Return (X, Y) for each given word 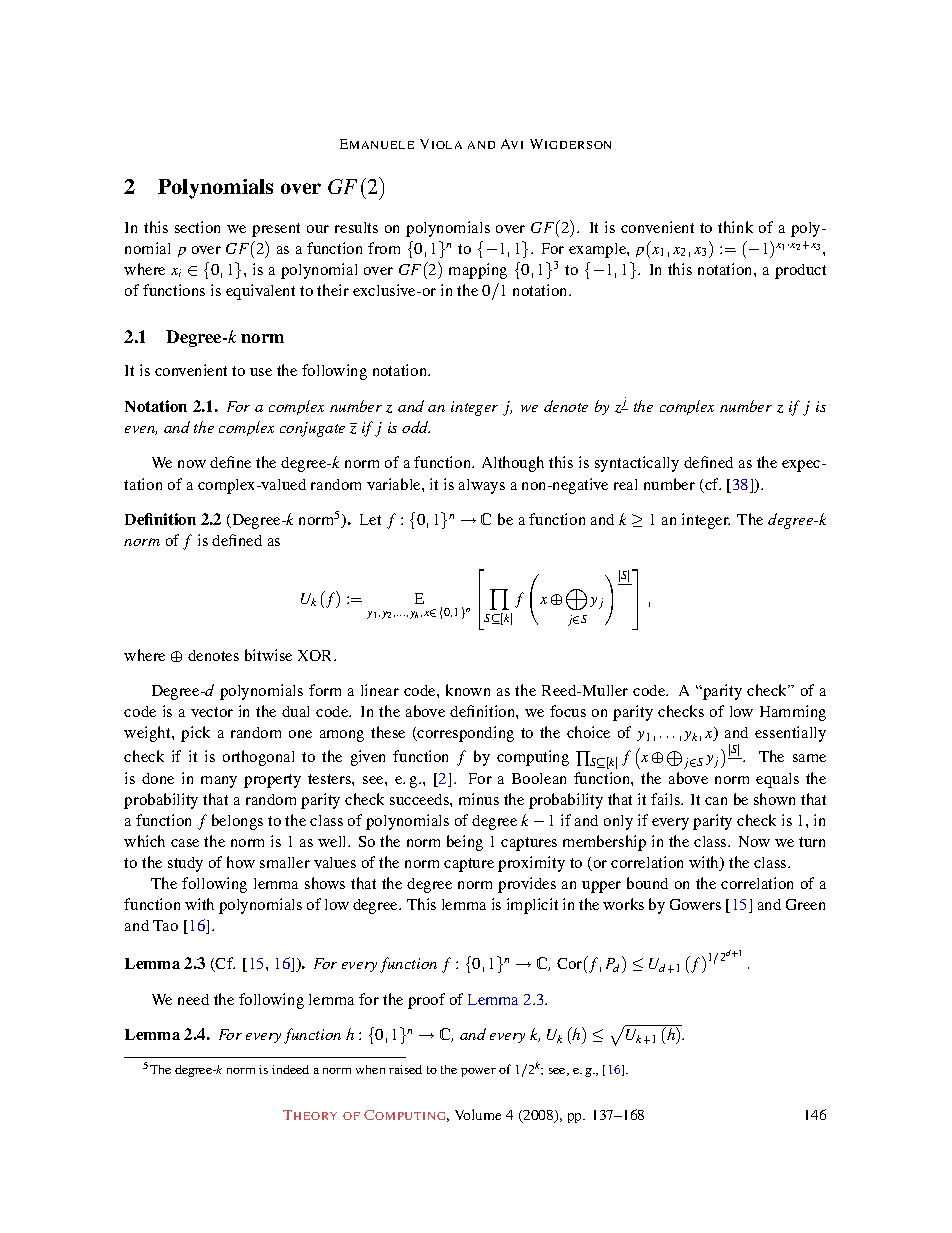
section (197, 227)
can (716, 801)
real (625, 484)
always (482, 486)
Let (370, 519)
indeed (290, 1069)
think (735, 227)
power (478, 1072)
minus (479, 799)
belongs (237, 822)
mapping (478, 271)
